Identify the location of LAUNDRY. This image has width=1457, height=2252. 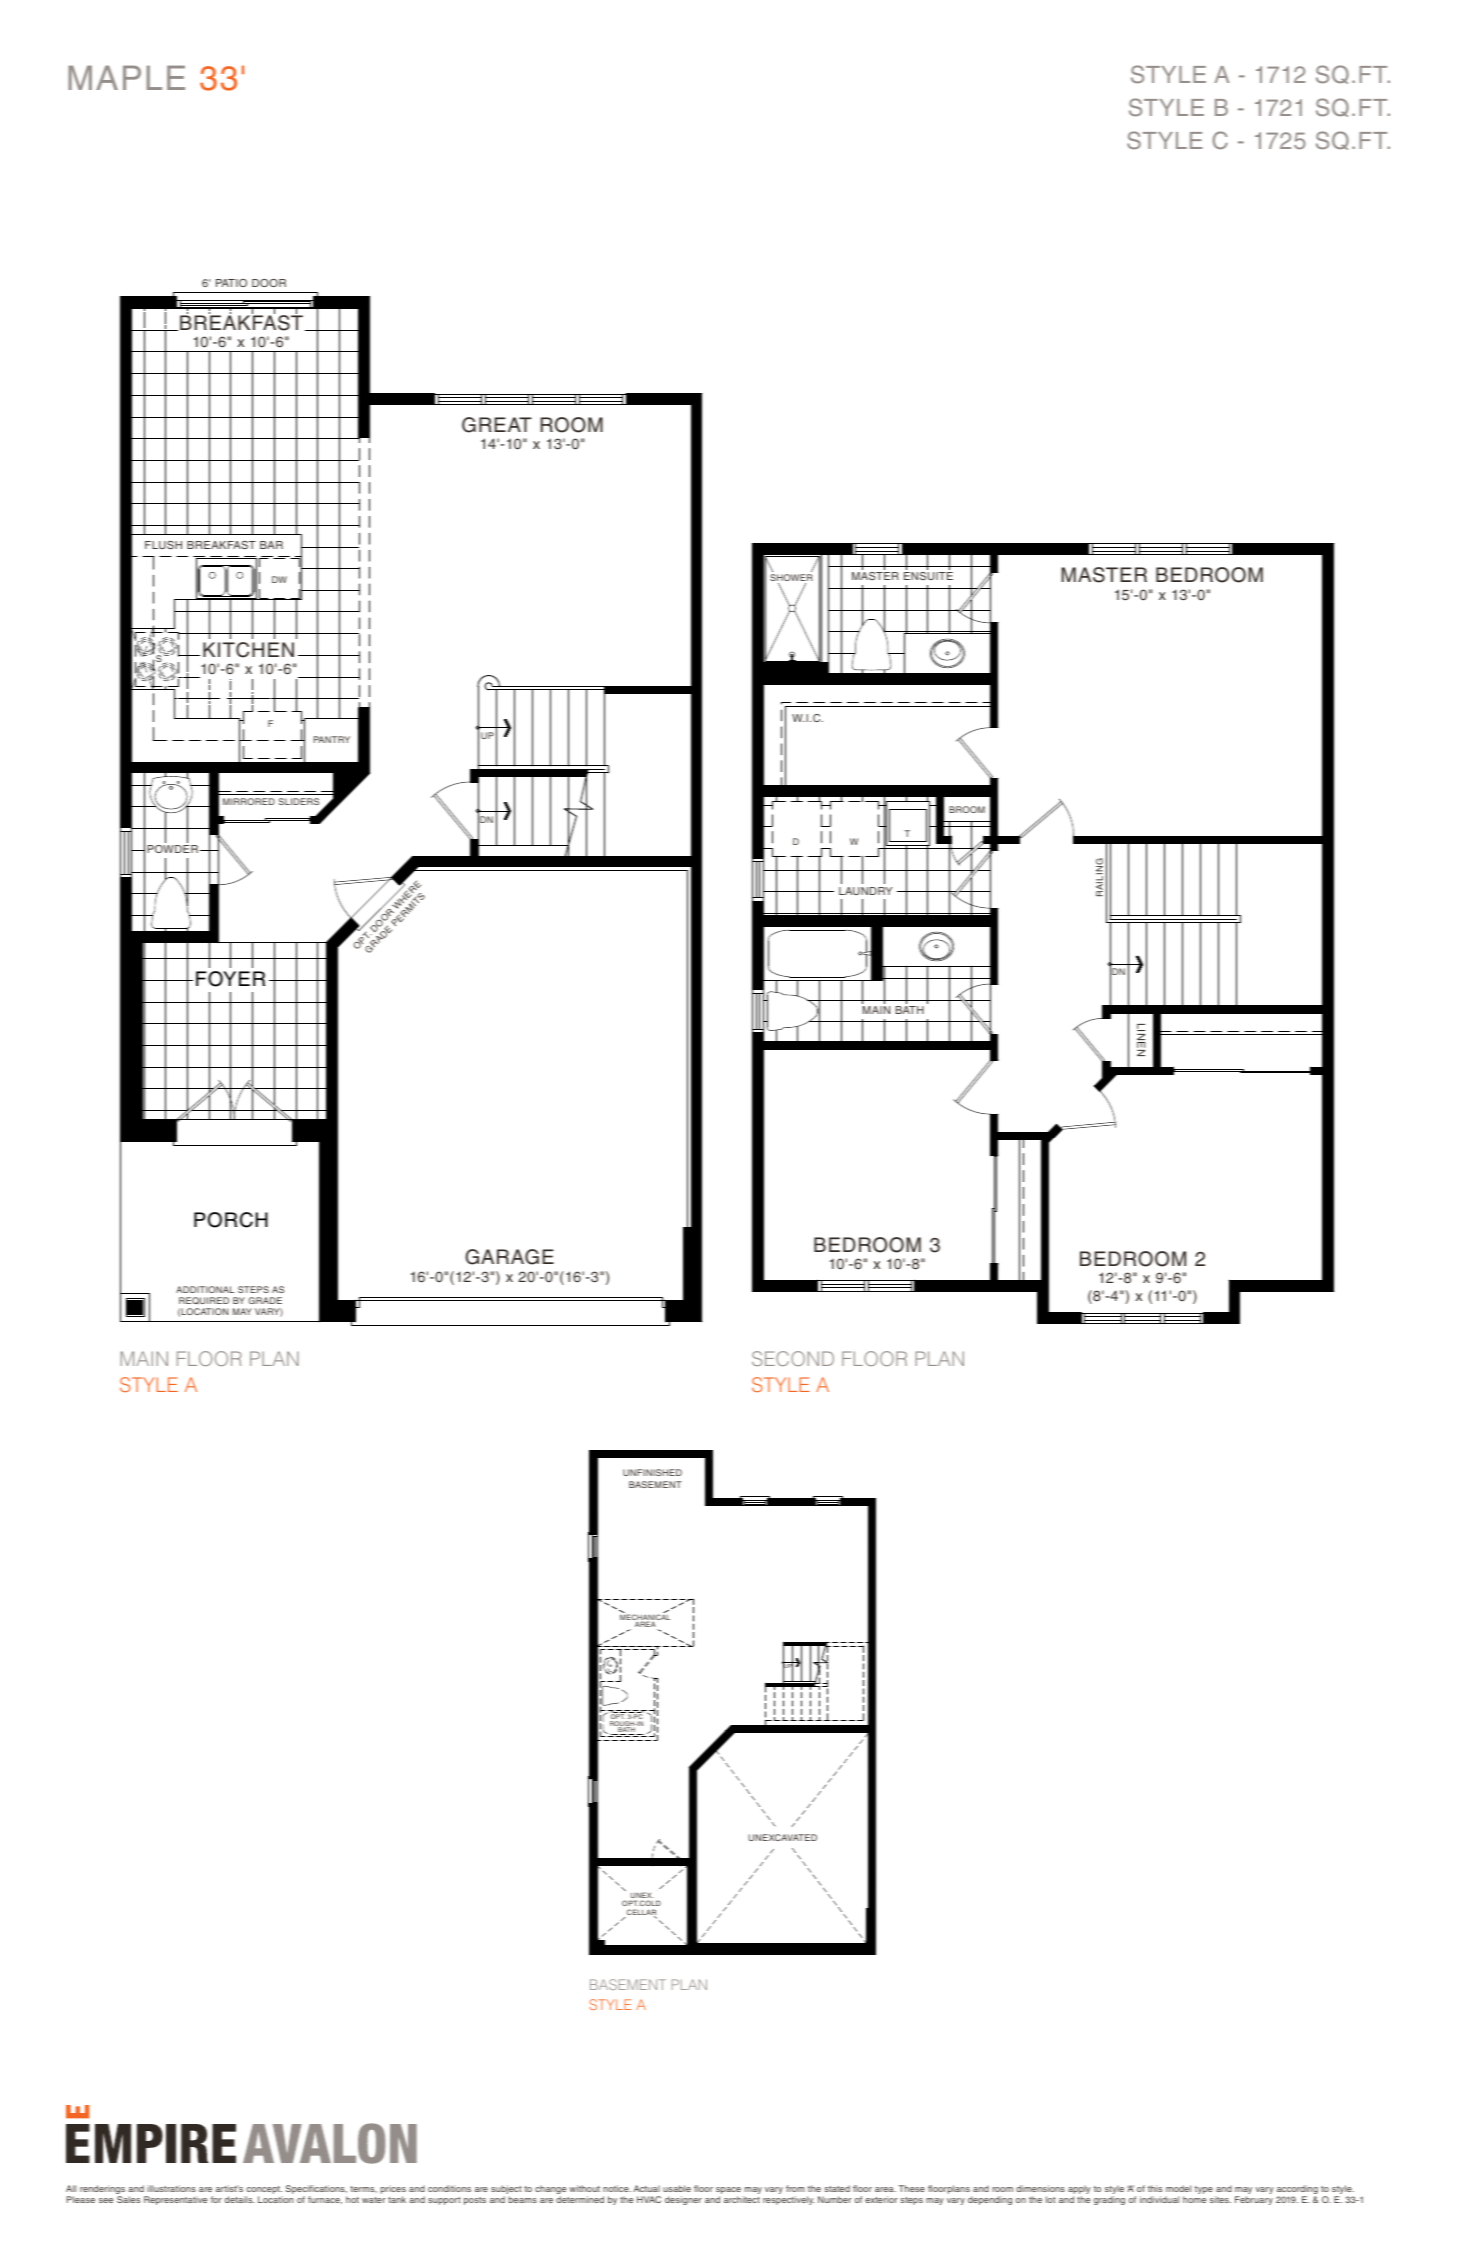
(865, 891).
